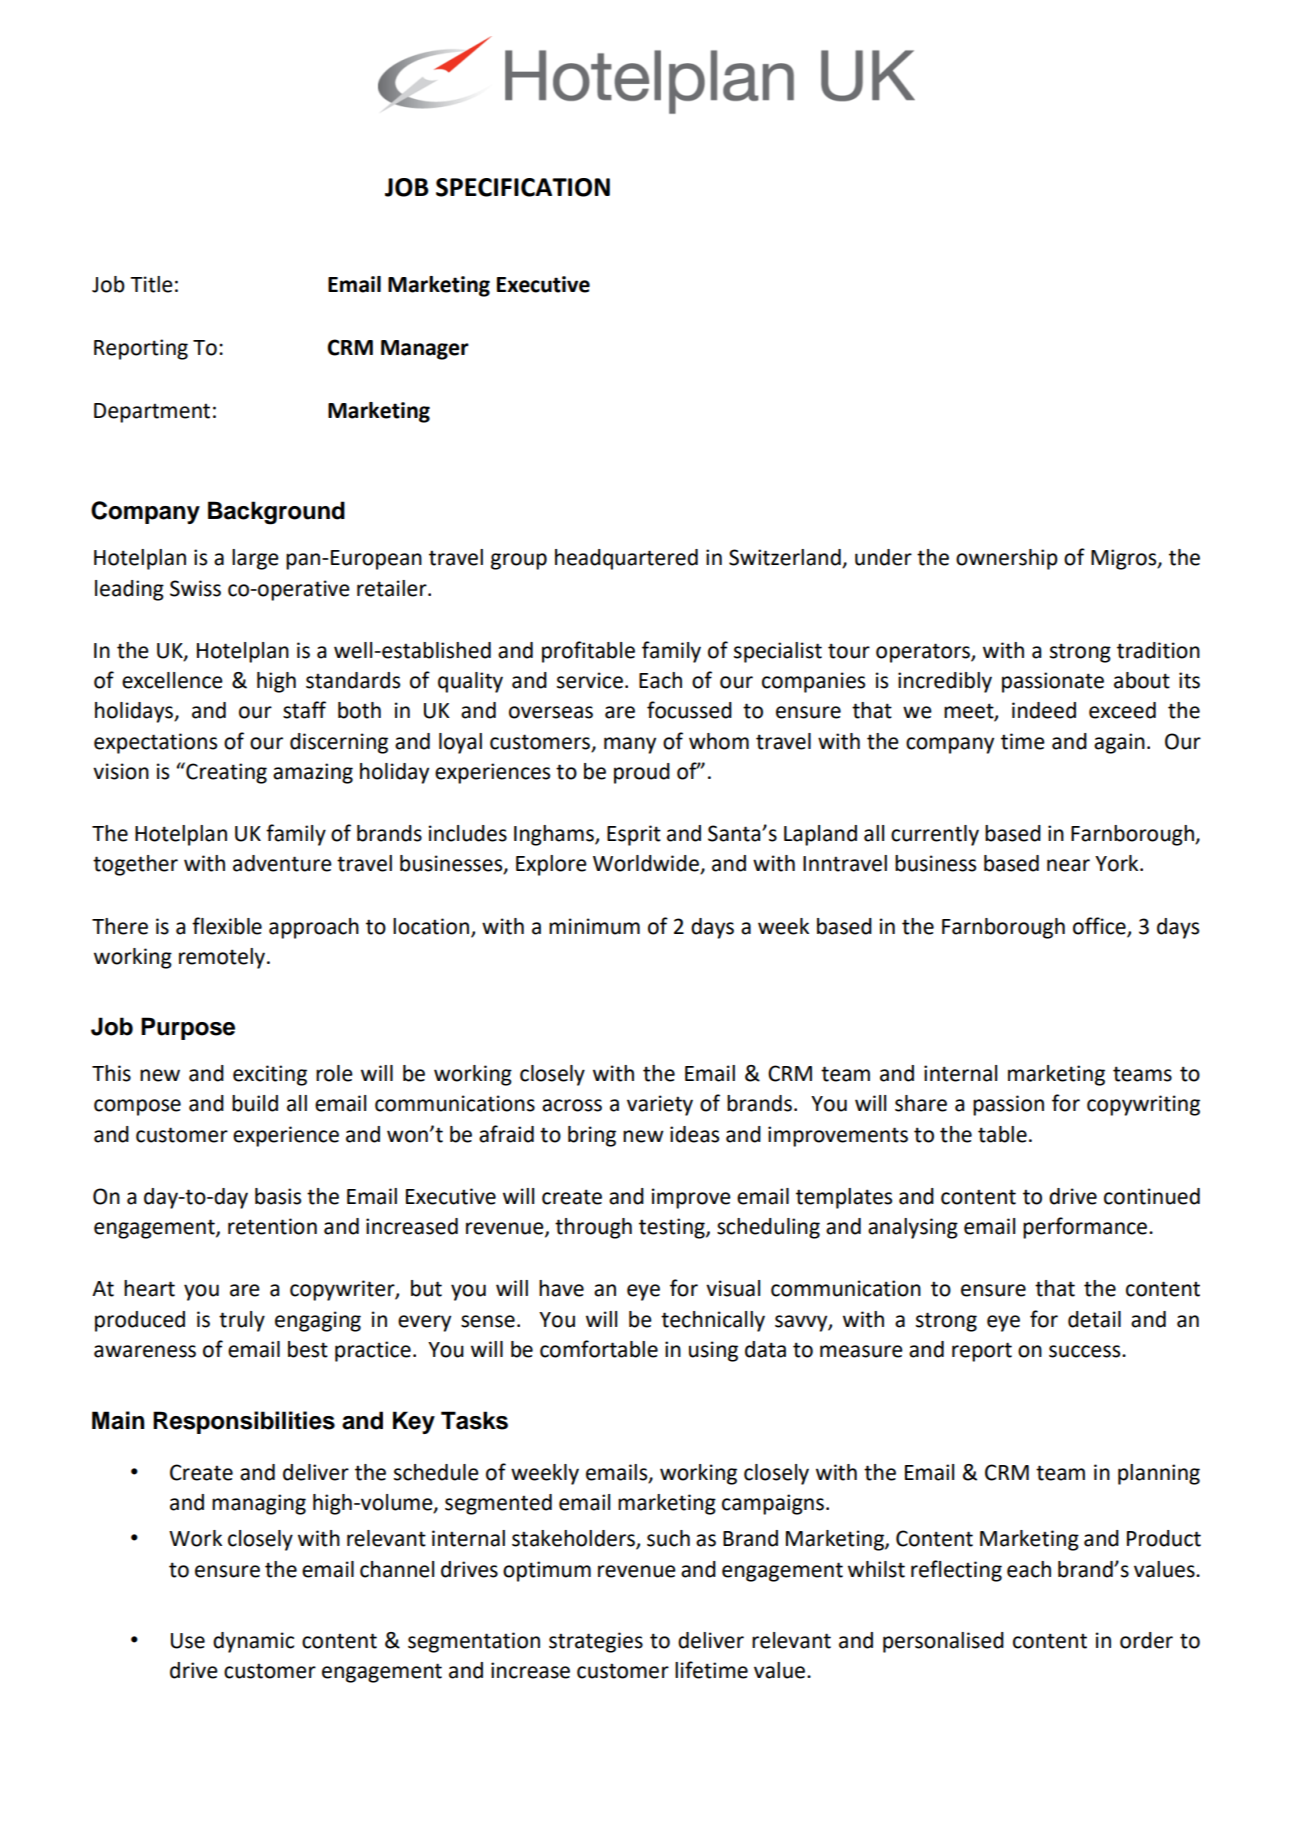  What do you see at coordinates (626, 559) in the image?
I see `headquartered` at bounding box center [626, 559].
